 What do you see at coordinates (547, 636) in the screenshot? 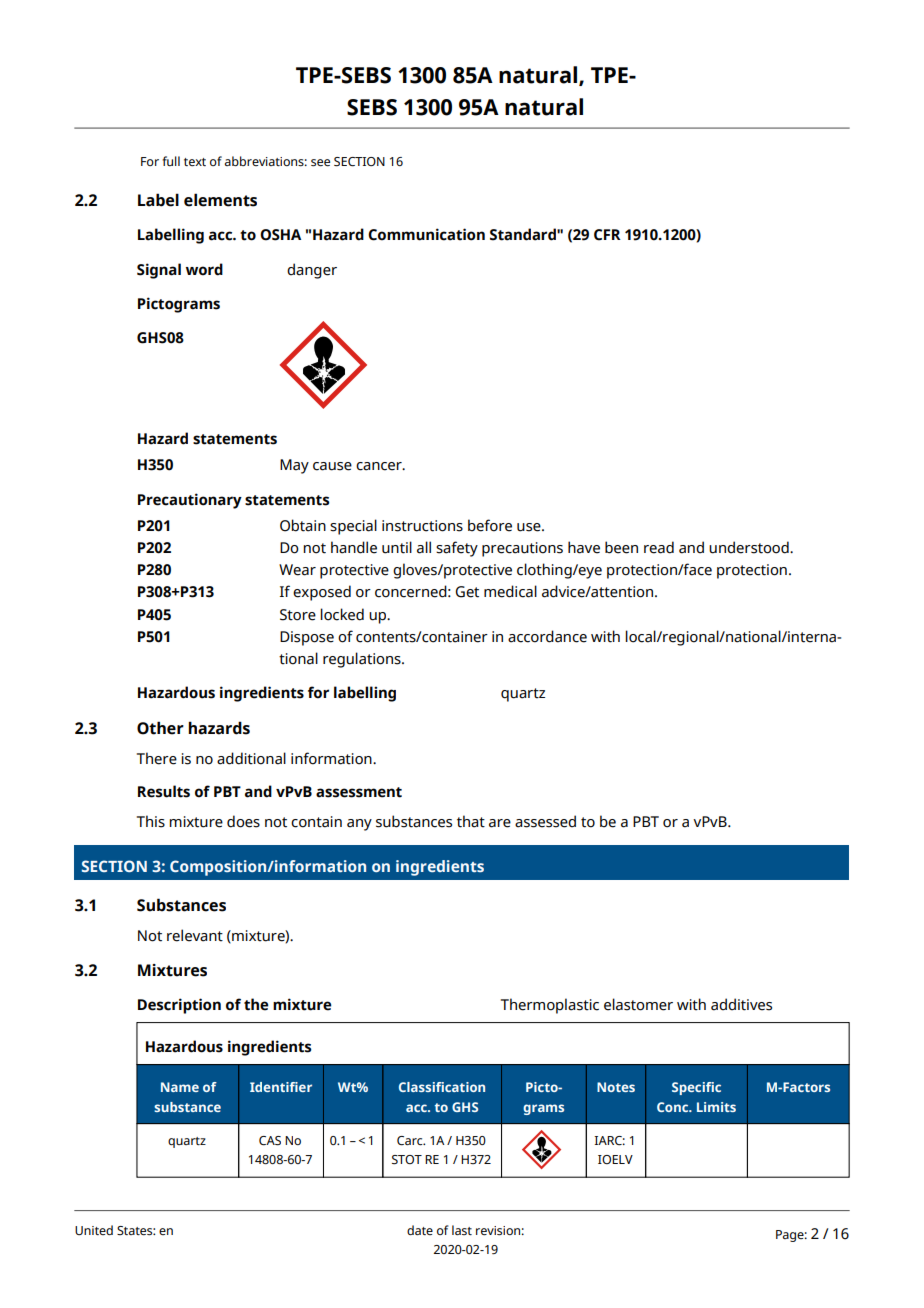
I see `accordance` at bounding box center [547, 636].
